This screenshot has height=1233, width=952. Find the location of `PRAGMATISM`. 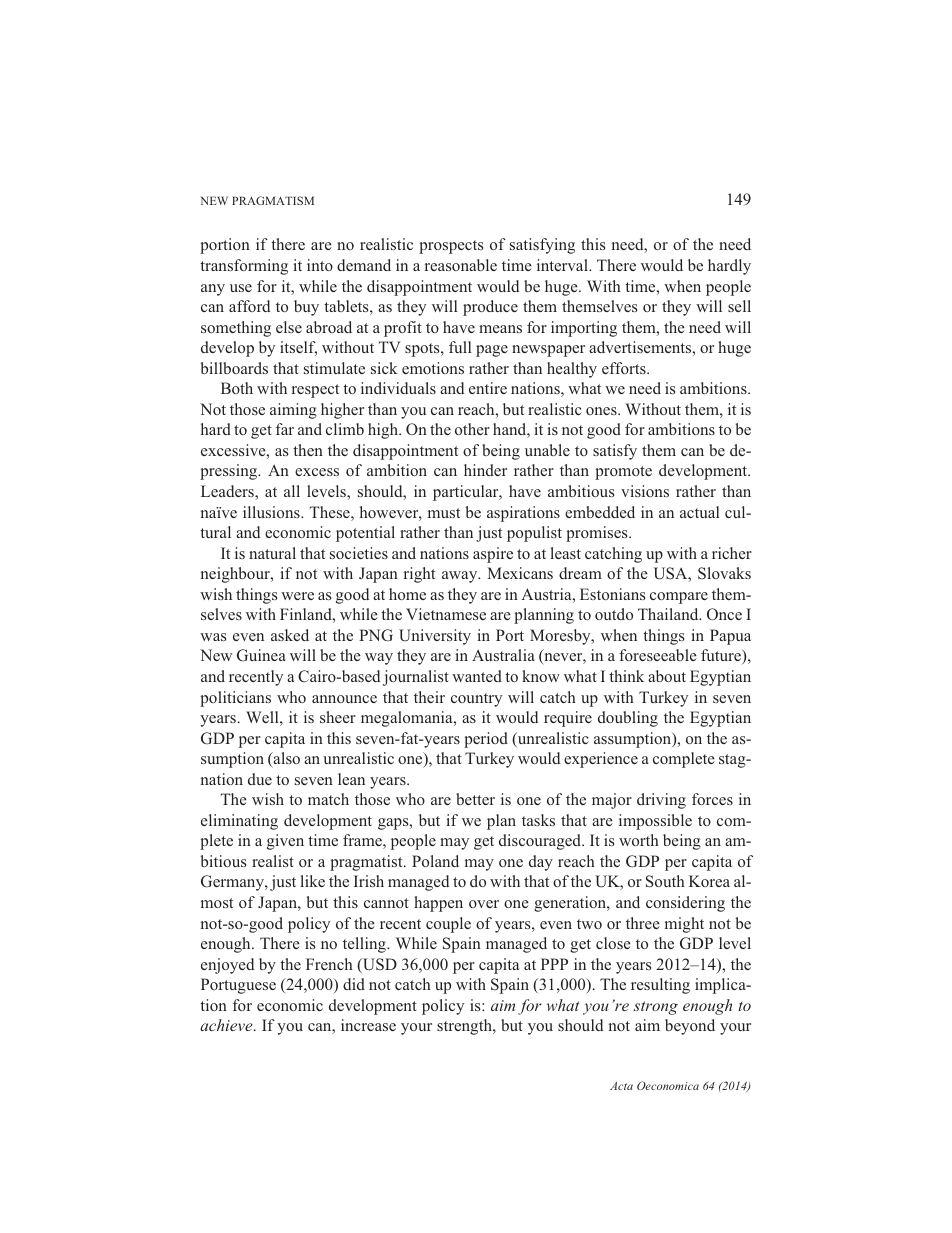

PRAGMATISM is located at coordinates (273, 200).
